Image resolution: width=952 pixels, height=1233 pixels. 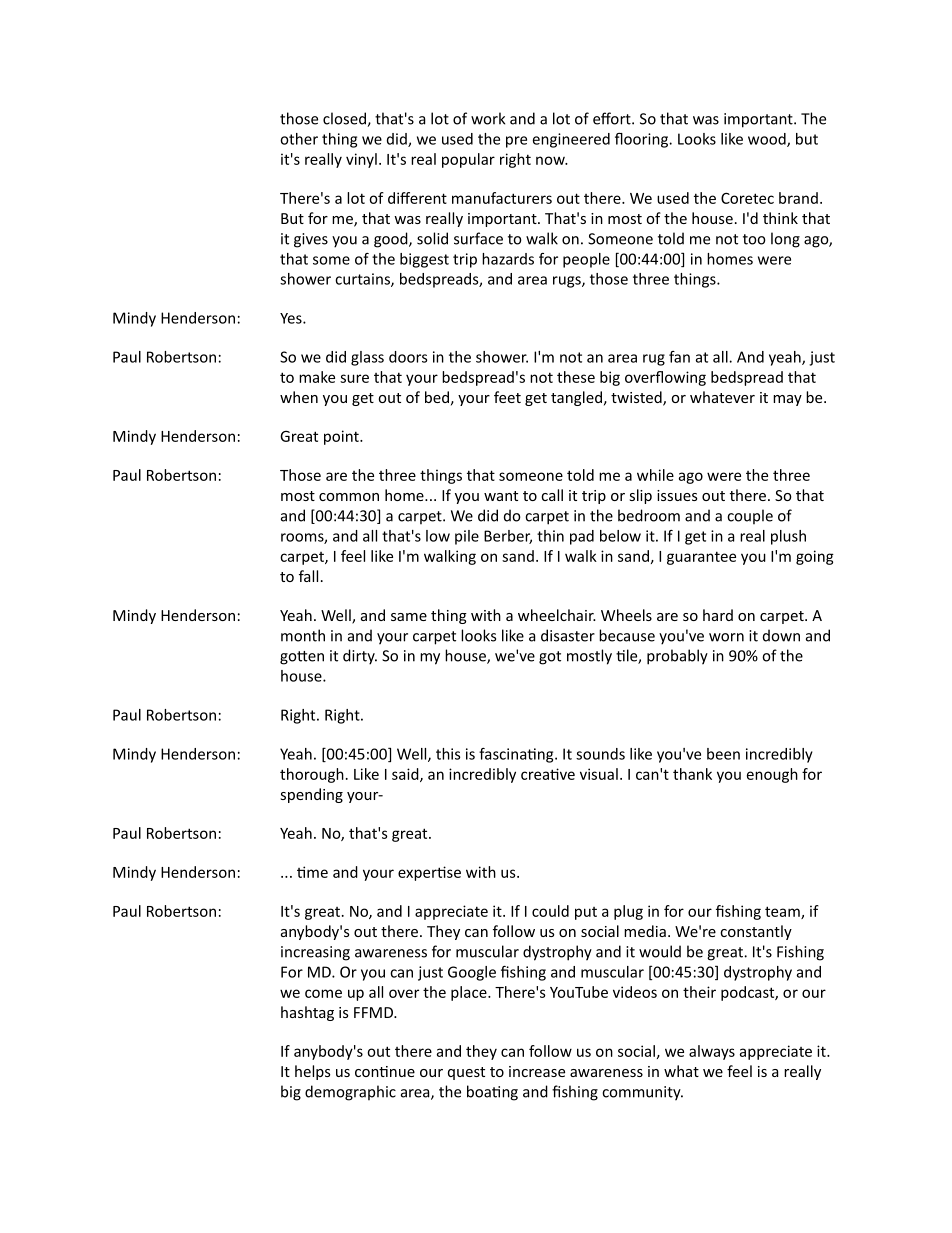 What do you see at coordinates (557, 615) in the page?
I see `wheelchair` at bounding box center [557, 615].
